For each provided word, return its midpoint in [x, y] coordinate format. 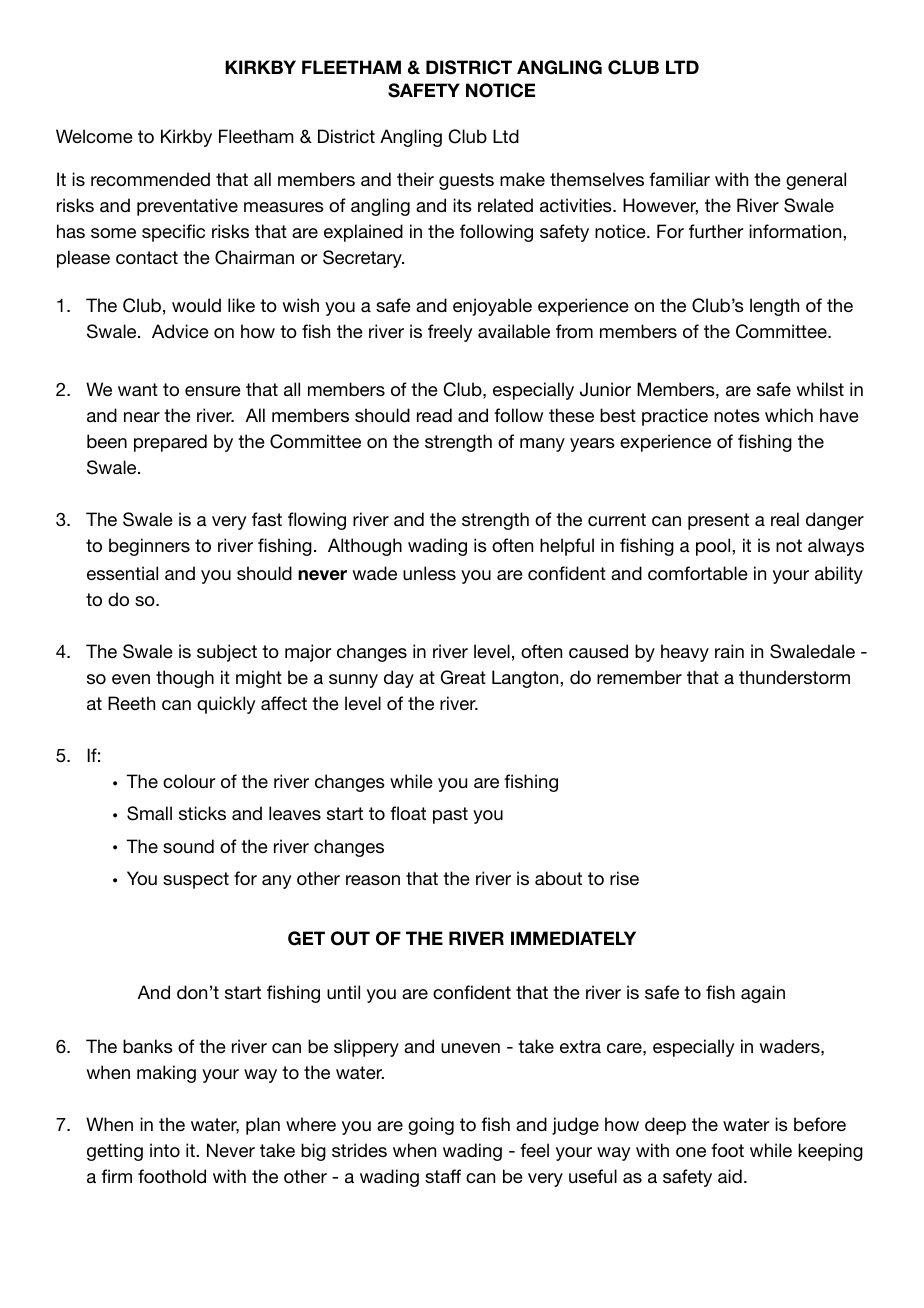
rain [729, 651]
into [165, 1150]
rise [624, 878]
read [434, 415]
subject [227, 653]
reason [373, 880]
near [142, 417]
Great [463, 677]
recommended [150, 179]
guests [466, 181]
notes [737, 415]
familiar [679, 179]
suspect [196, 880]
